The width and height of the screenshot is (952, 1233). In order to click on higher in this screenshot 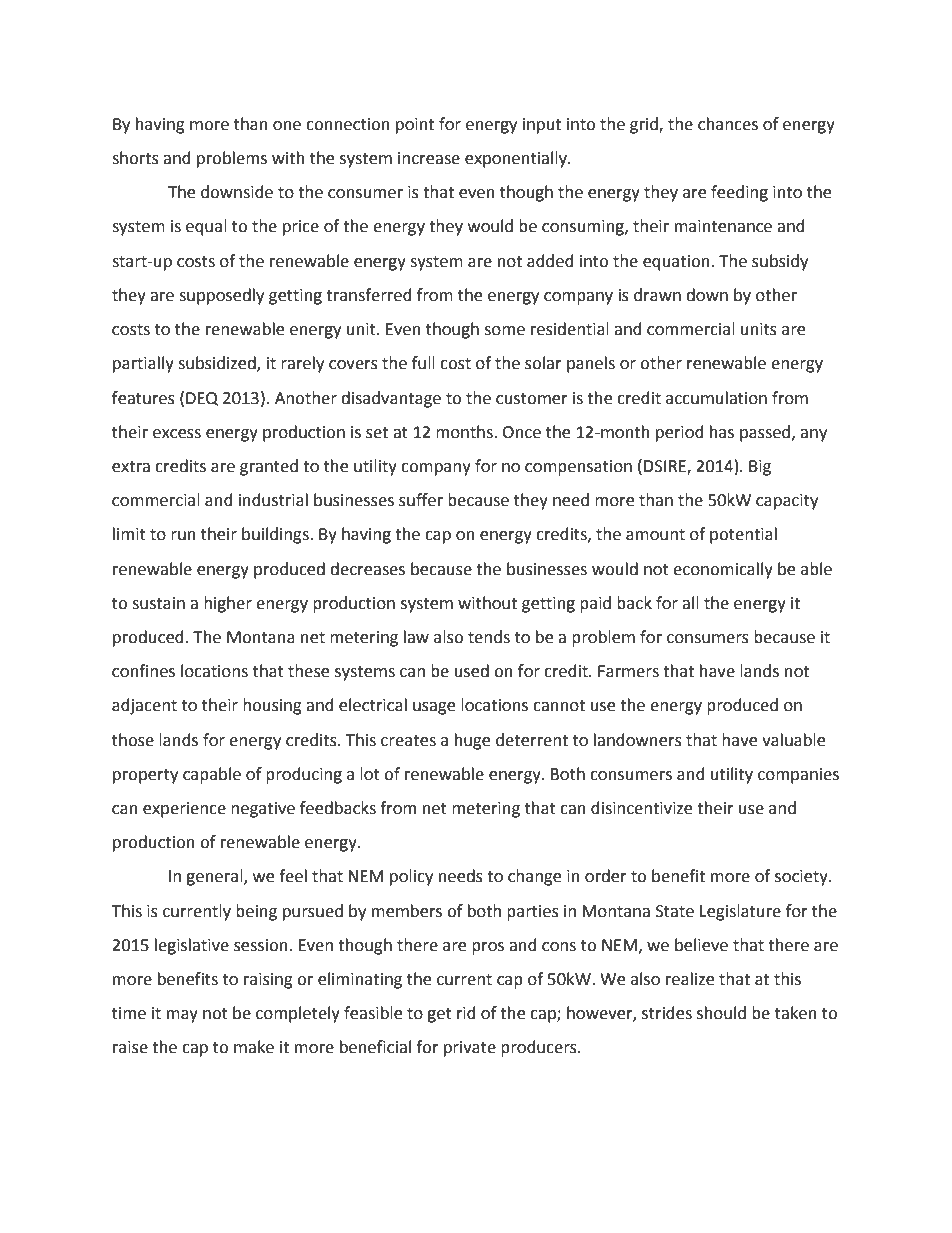, I will do `click(228, 604)`.
